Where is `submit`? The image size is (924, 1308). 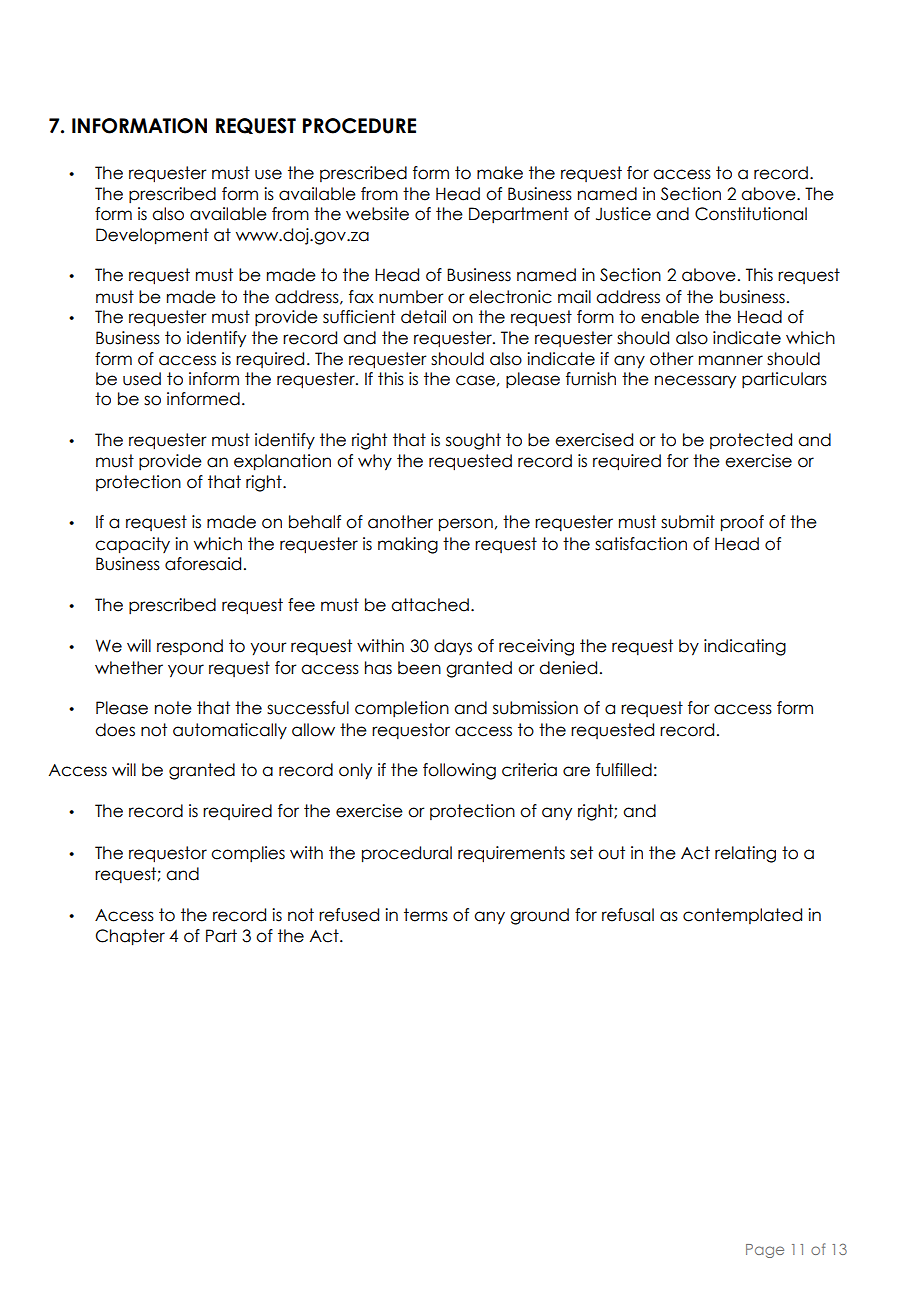
submit is located at coordinates (688, 522).
